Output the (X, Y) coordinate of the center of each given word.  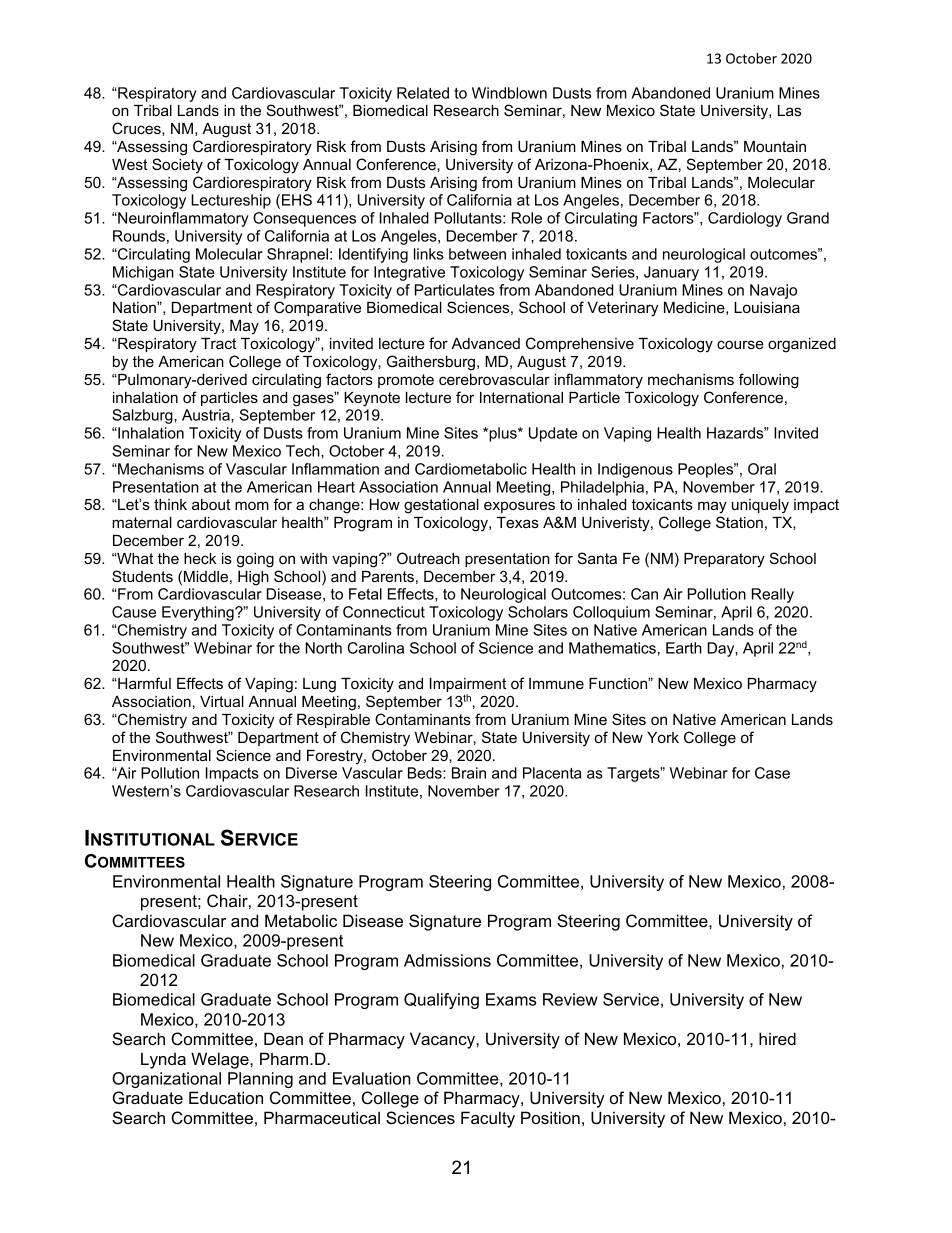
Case (772, 773)
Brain (469, 773)
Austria (207, 415)
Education (226, 1097)
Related (423, 93)
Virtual (222, 701)
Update (553, 434)
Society (177, 166)
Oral (762, 469)
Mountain (775, 146)
